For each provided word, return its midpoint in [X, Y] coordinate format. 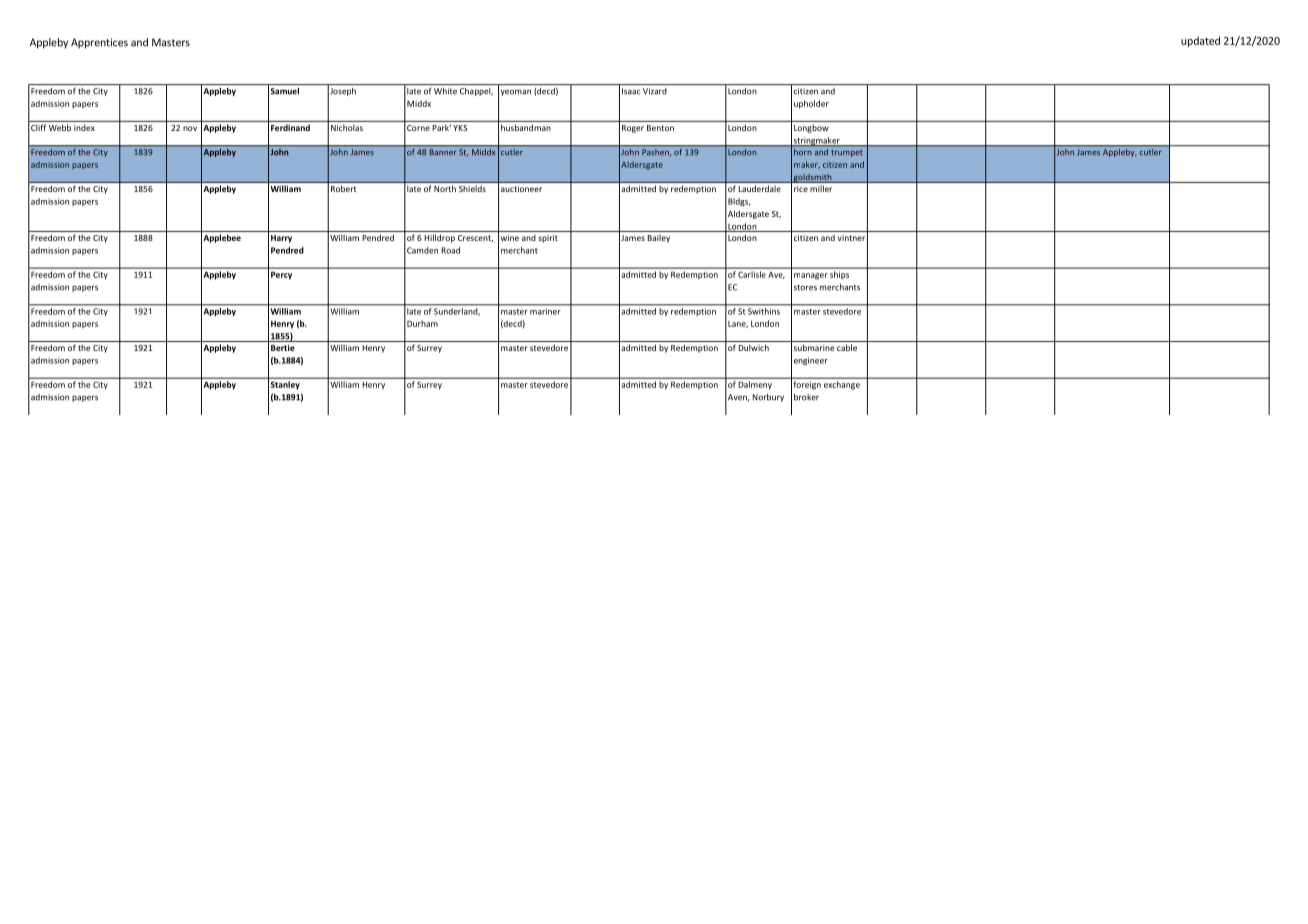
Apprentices [99, 43]
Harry [281, 239]
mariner [545, 311]
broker [806, 397]
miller [821, 189]
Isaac [631, 91]
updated [1200, 41]
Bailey [659, 239]
